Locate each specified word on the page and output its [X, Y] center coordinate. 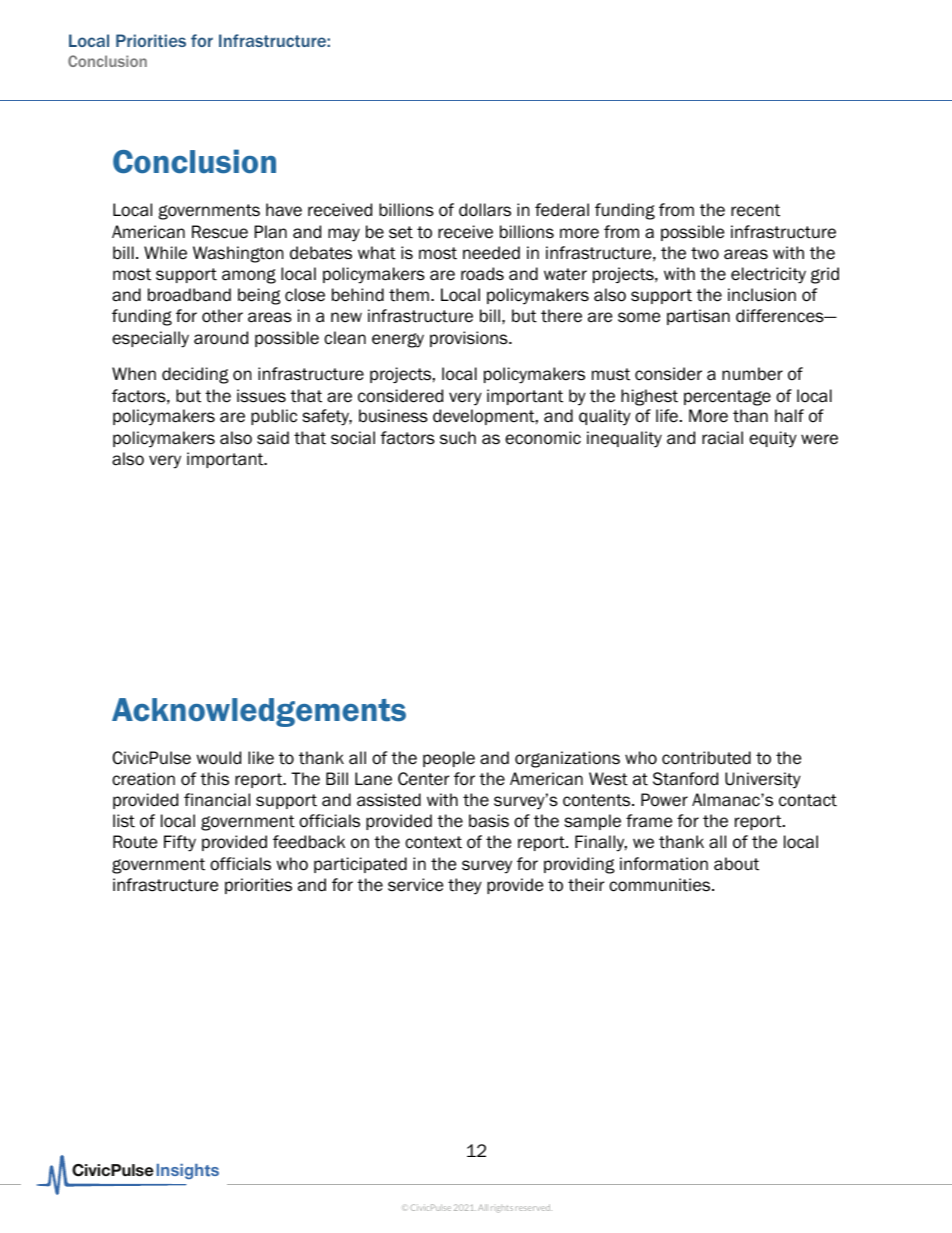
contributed [706, 758]
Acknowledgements [259, 712]
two [705, 253]
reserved [534, 1207]
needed [491, 253]
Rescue [220, 232]
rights [502, 1209]
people [449, 759]
